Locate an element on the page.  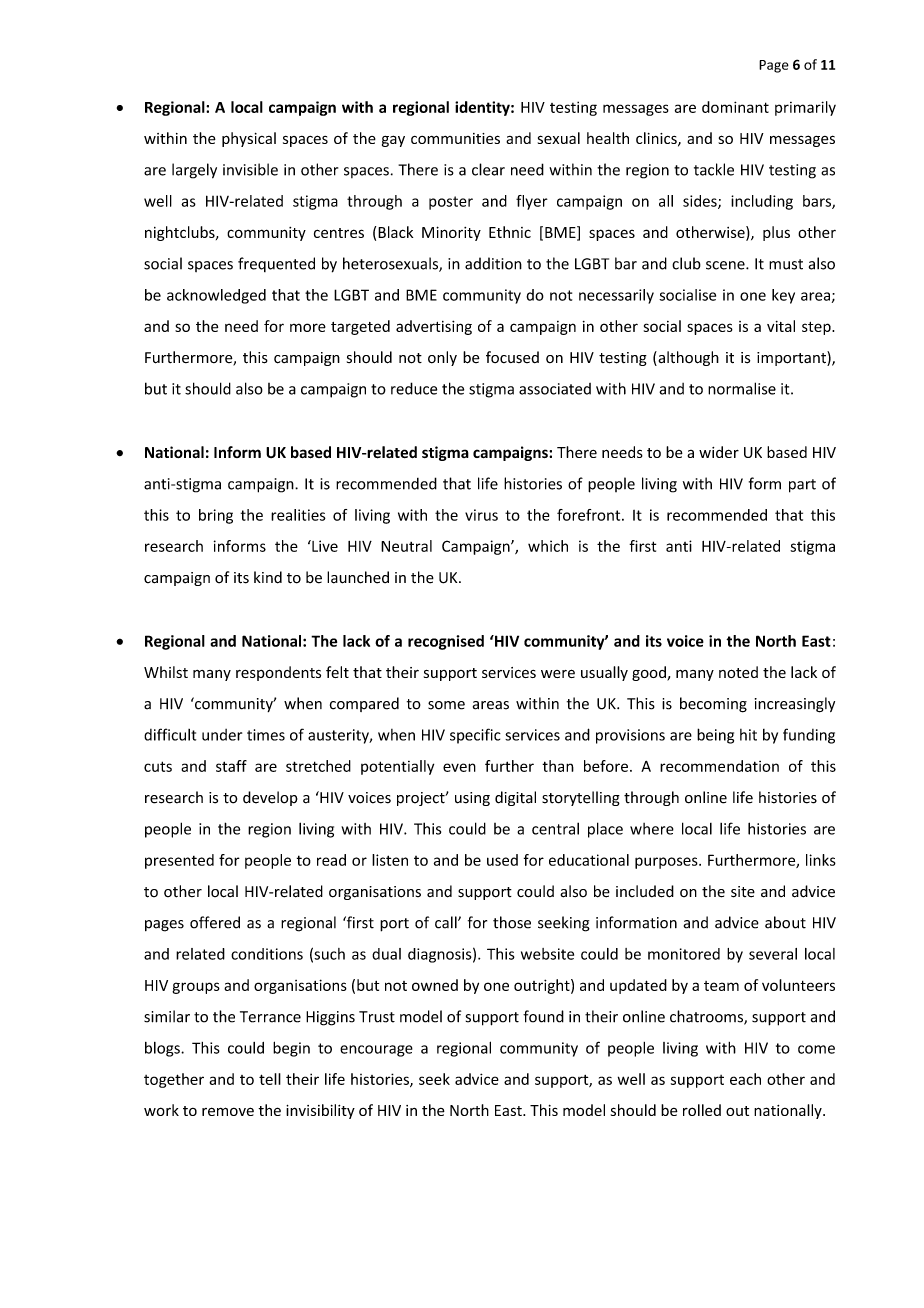
offered is located at coordinates (215, 922).
